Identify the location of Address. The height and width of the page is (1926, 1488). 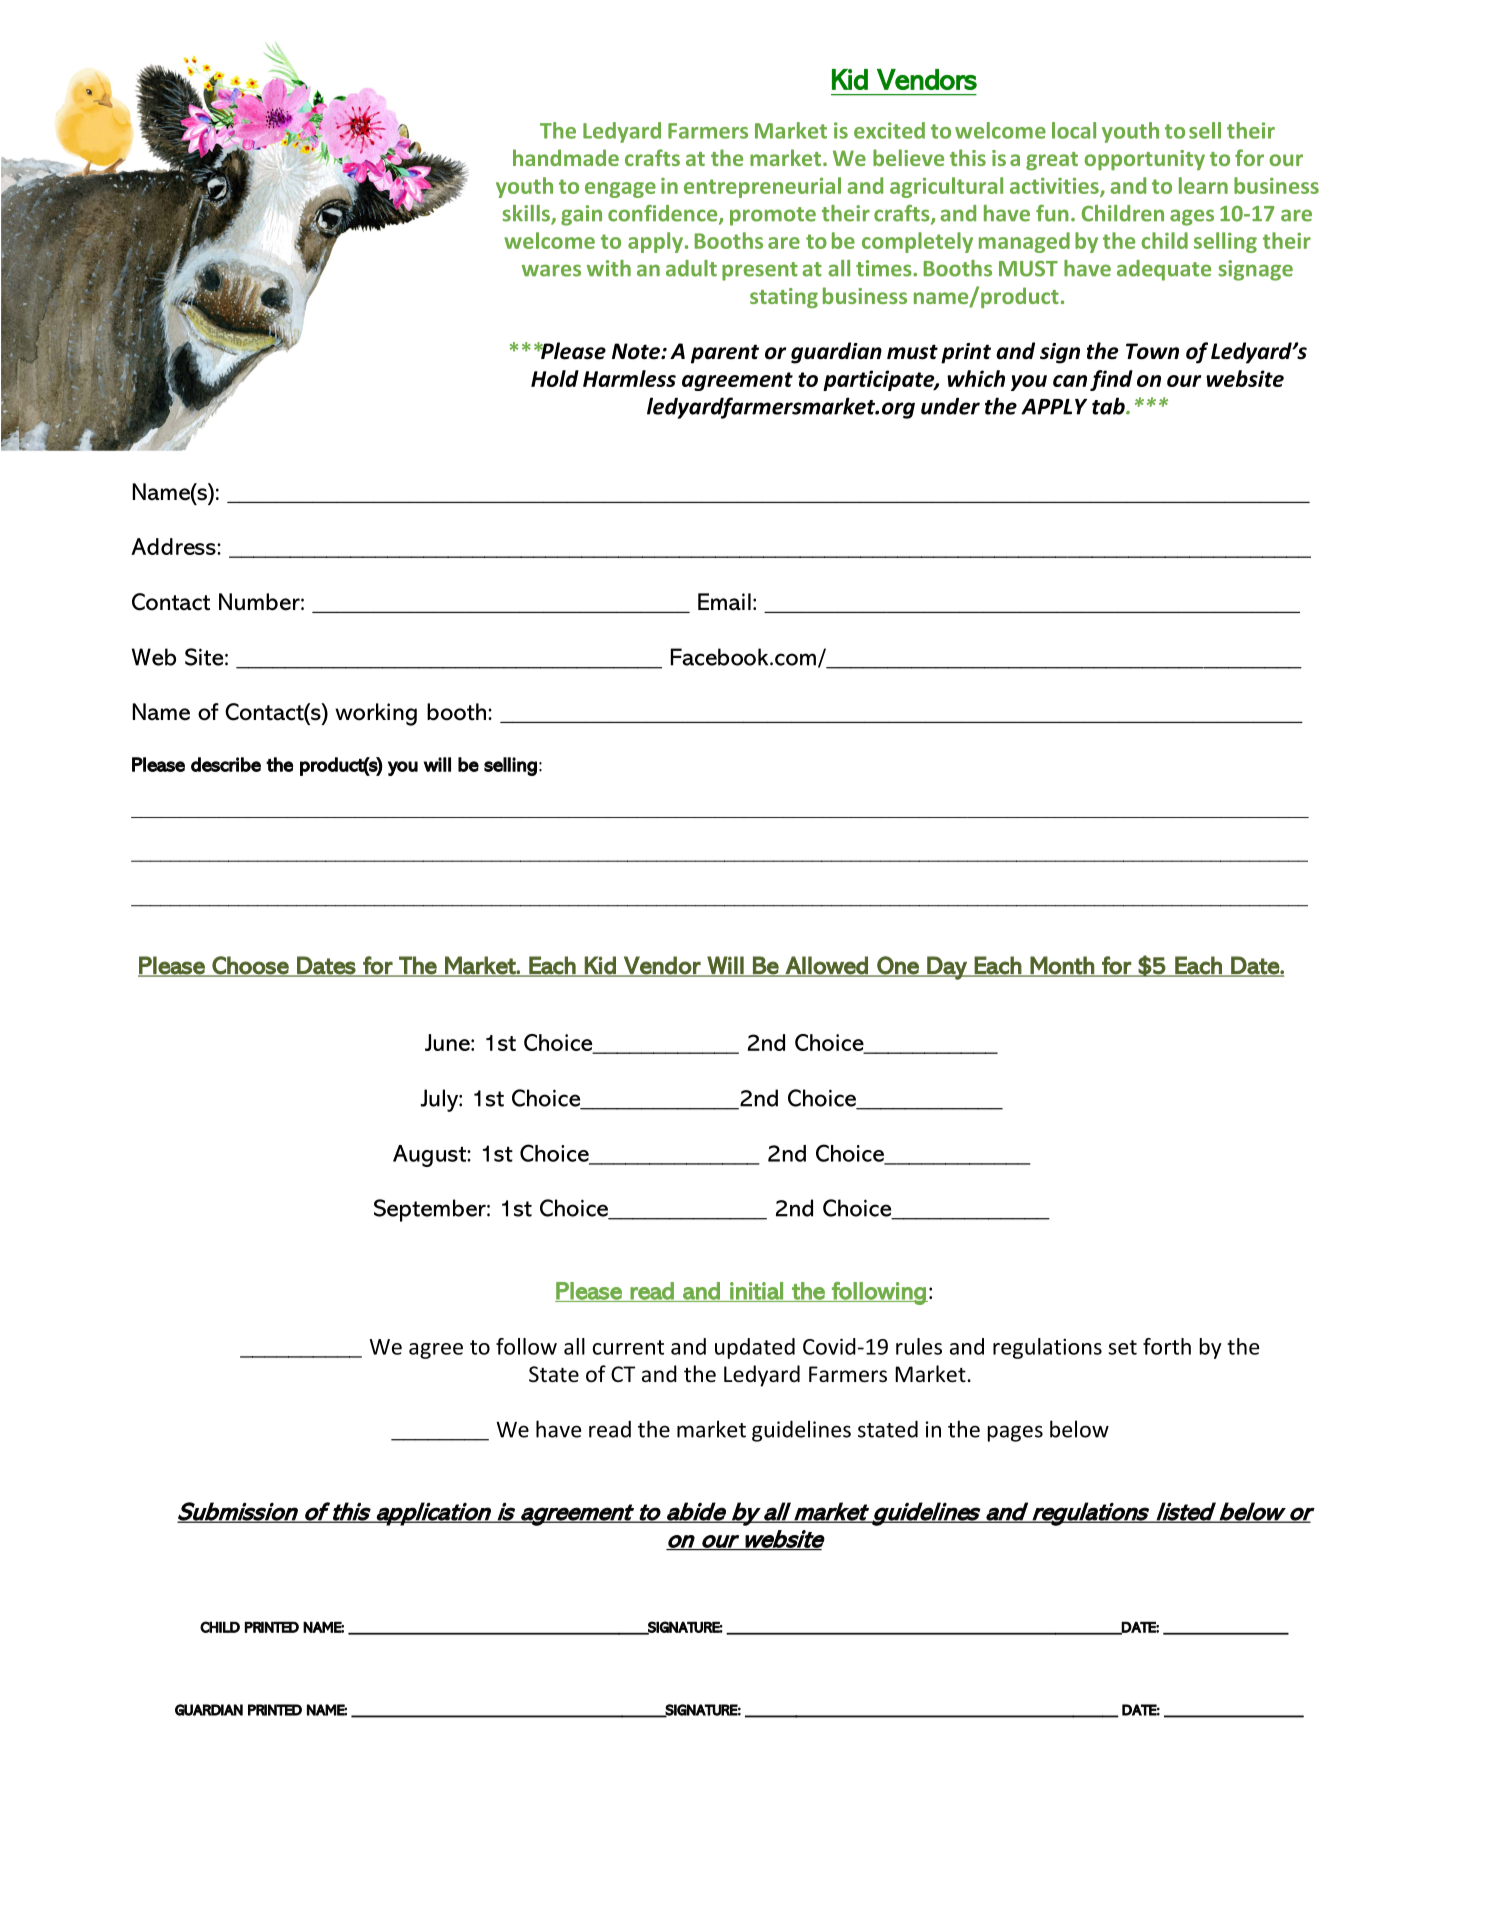
(174, 546).
